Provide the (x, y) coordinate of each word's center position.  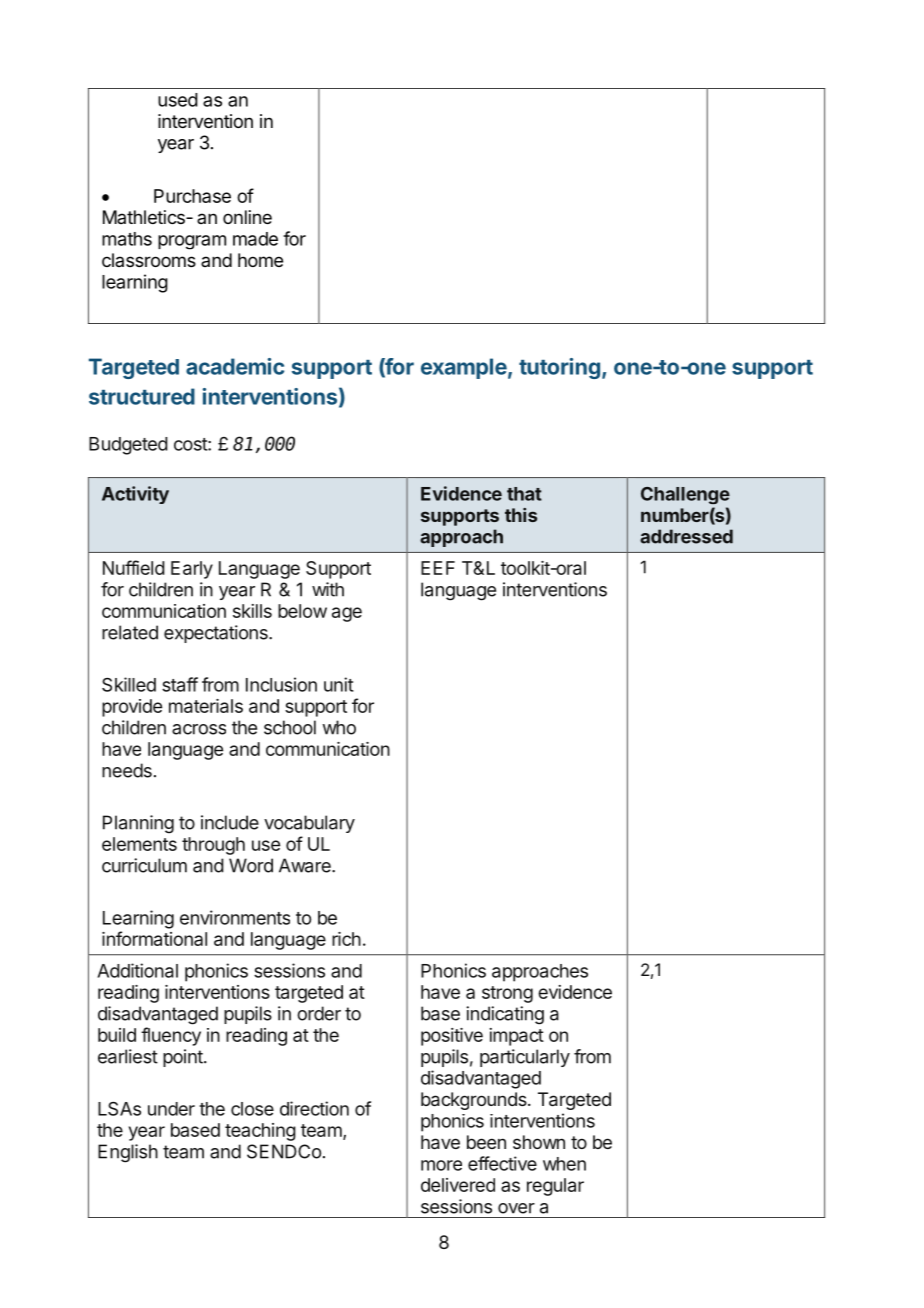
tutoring (559, 368)
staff (180, 684)
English (128, 1153)
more (441, 1165)
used (178, 100)
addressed (686, 536)
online (247, 217)
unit (339, 684)
